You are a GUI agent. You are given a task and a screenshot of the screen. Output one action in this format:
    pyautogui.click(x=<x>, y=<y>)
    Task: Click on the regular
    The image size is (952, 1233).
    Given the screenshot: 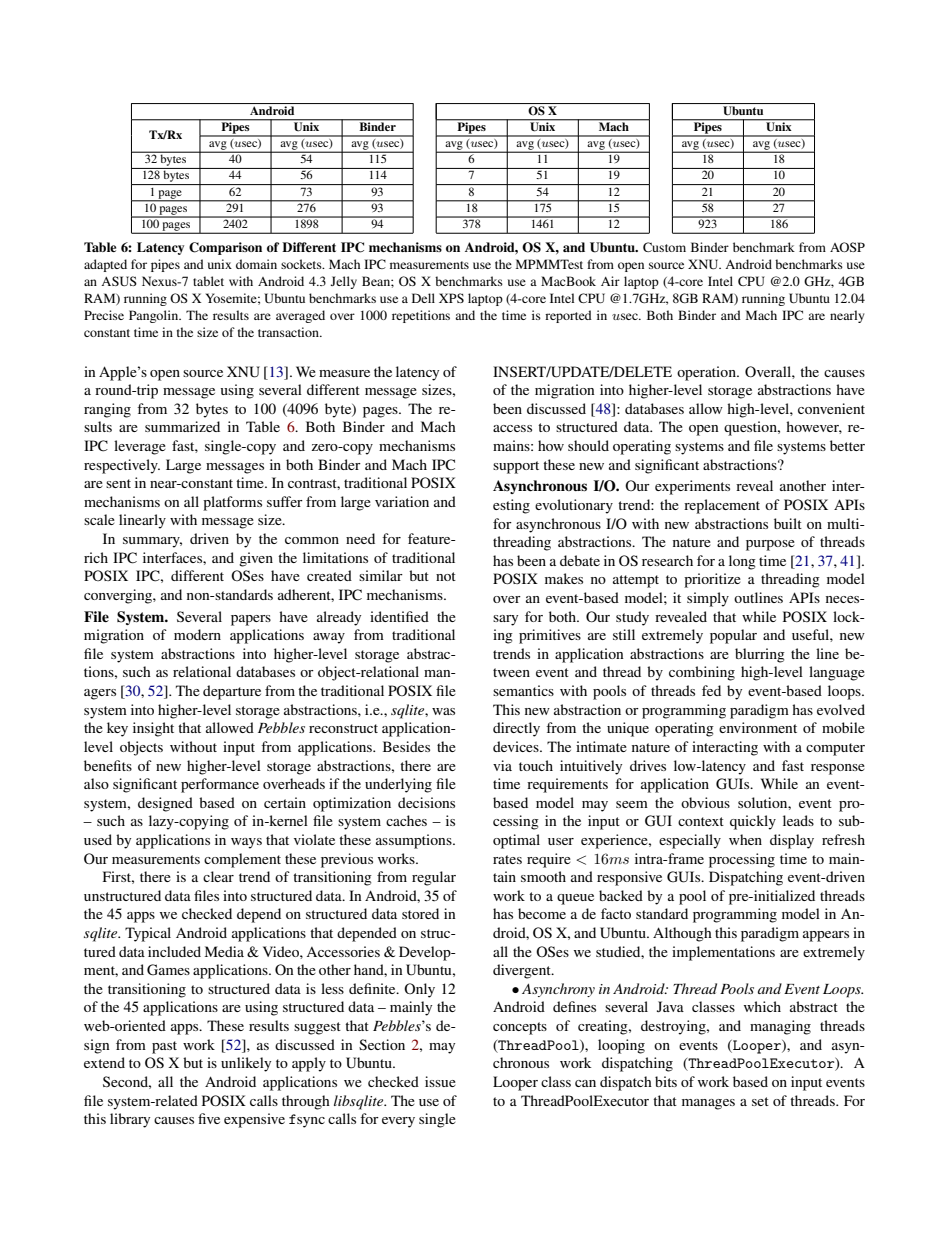 What is the action you would take?
    pyautogui.click(x=434, y=878)
